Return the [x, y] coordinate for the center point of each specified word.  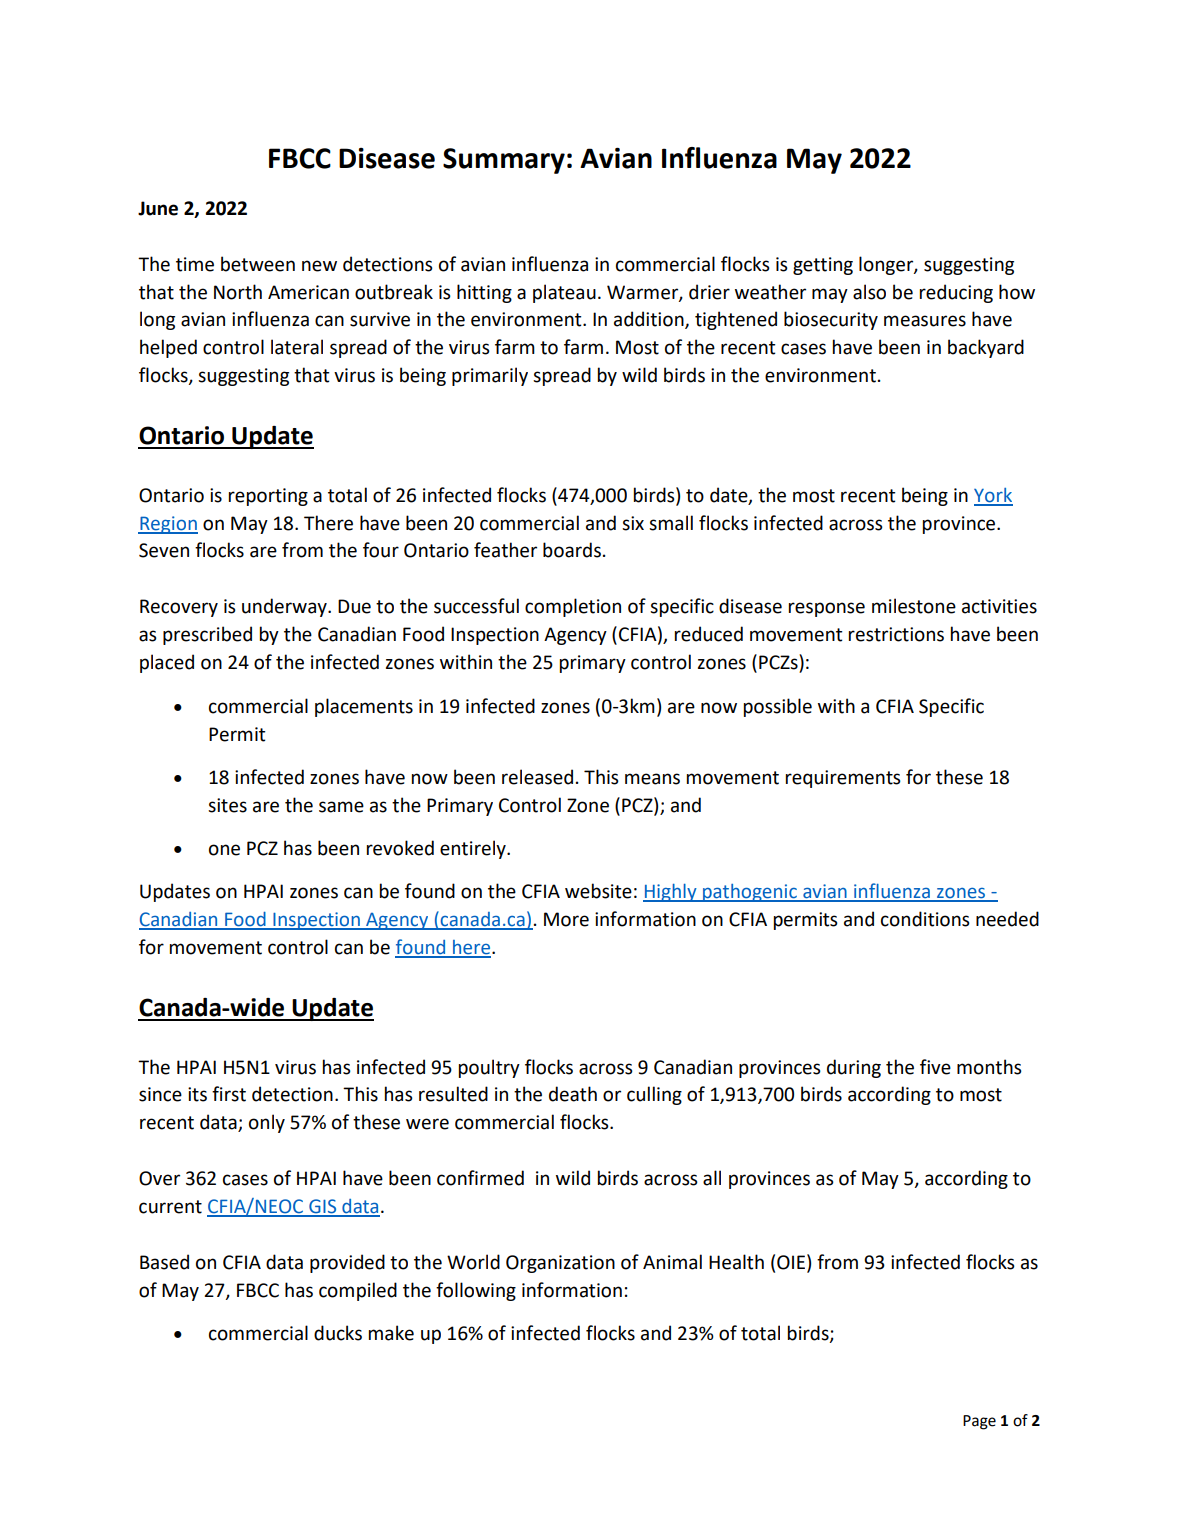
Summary [504, 161]
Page [979, 1422]
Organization [560, 1264]
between [258, 264]
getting [823, 266]
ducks [338, 1333]
